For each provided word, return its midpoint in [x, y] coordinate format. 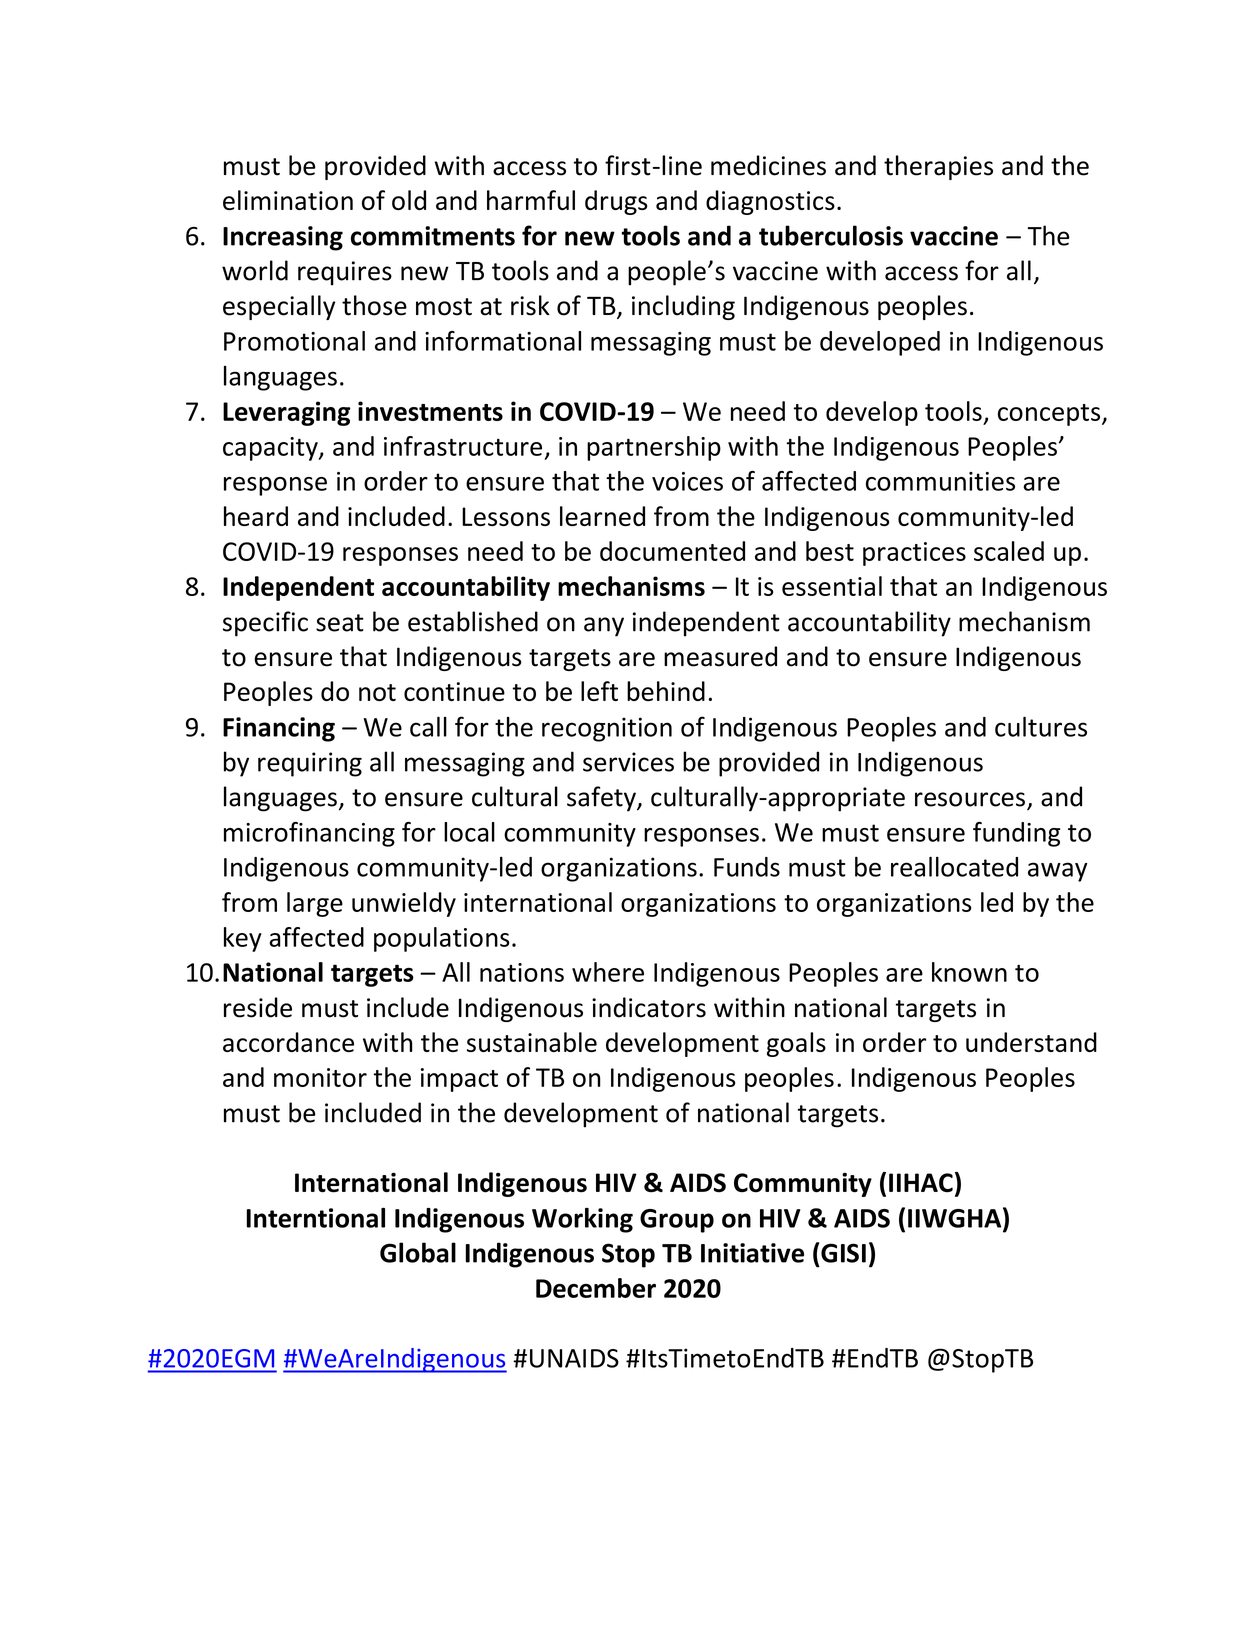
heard [256, 516]
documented [672, 551]
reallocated [954, 866]
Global [418, 1252]
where [608, 972]
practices [914, 554]
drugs [616, 202]
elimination [288, 200]
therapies [938, 167]
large [315, 904]
